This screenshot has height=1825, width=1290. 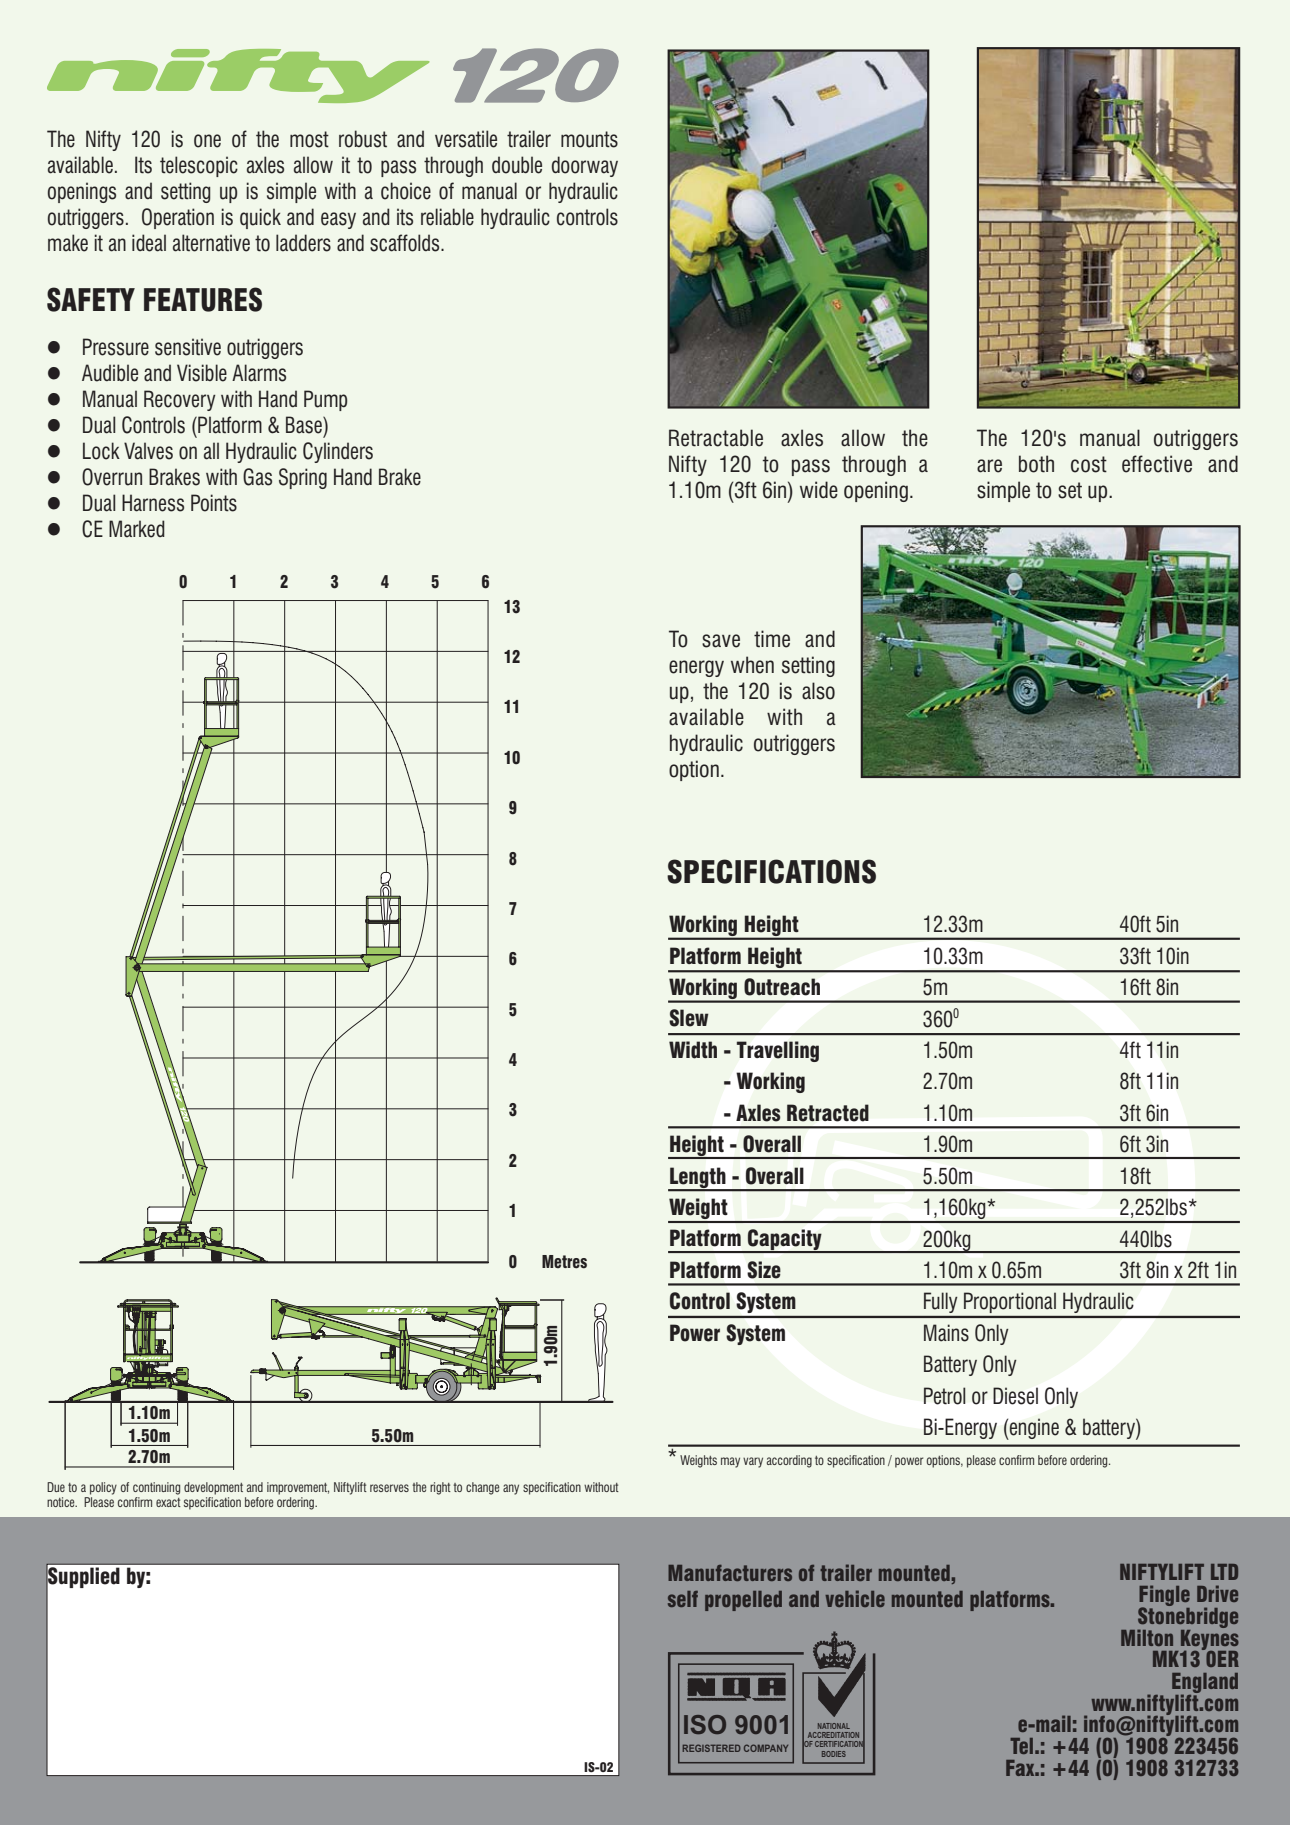 I want to click on Diesel, so click(x=1015, y=1396).
